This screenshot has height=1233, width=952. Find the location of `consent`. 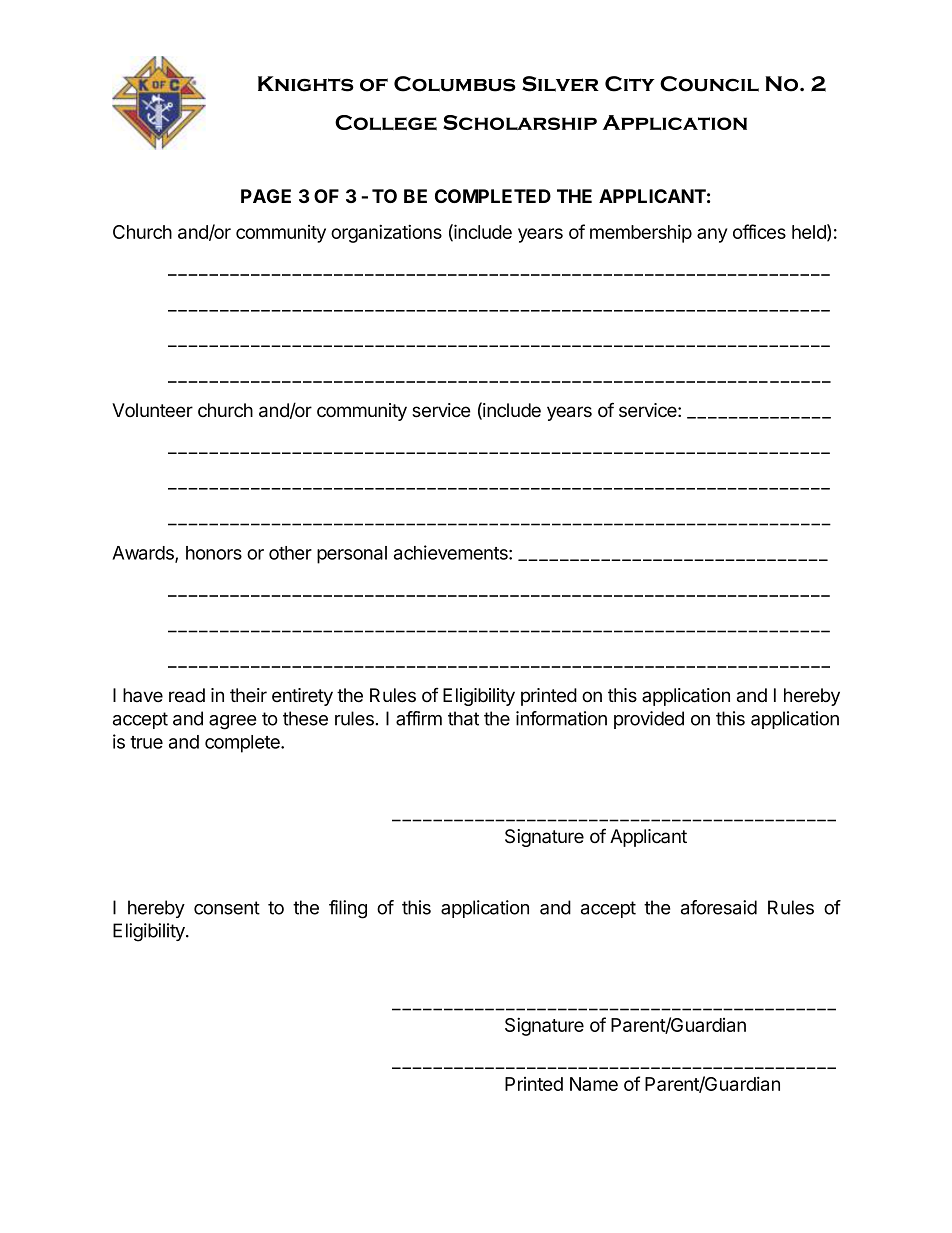

consent is located at coordinates (227, 908).
